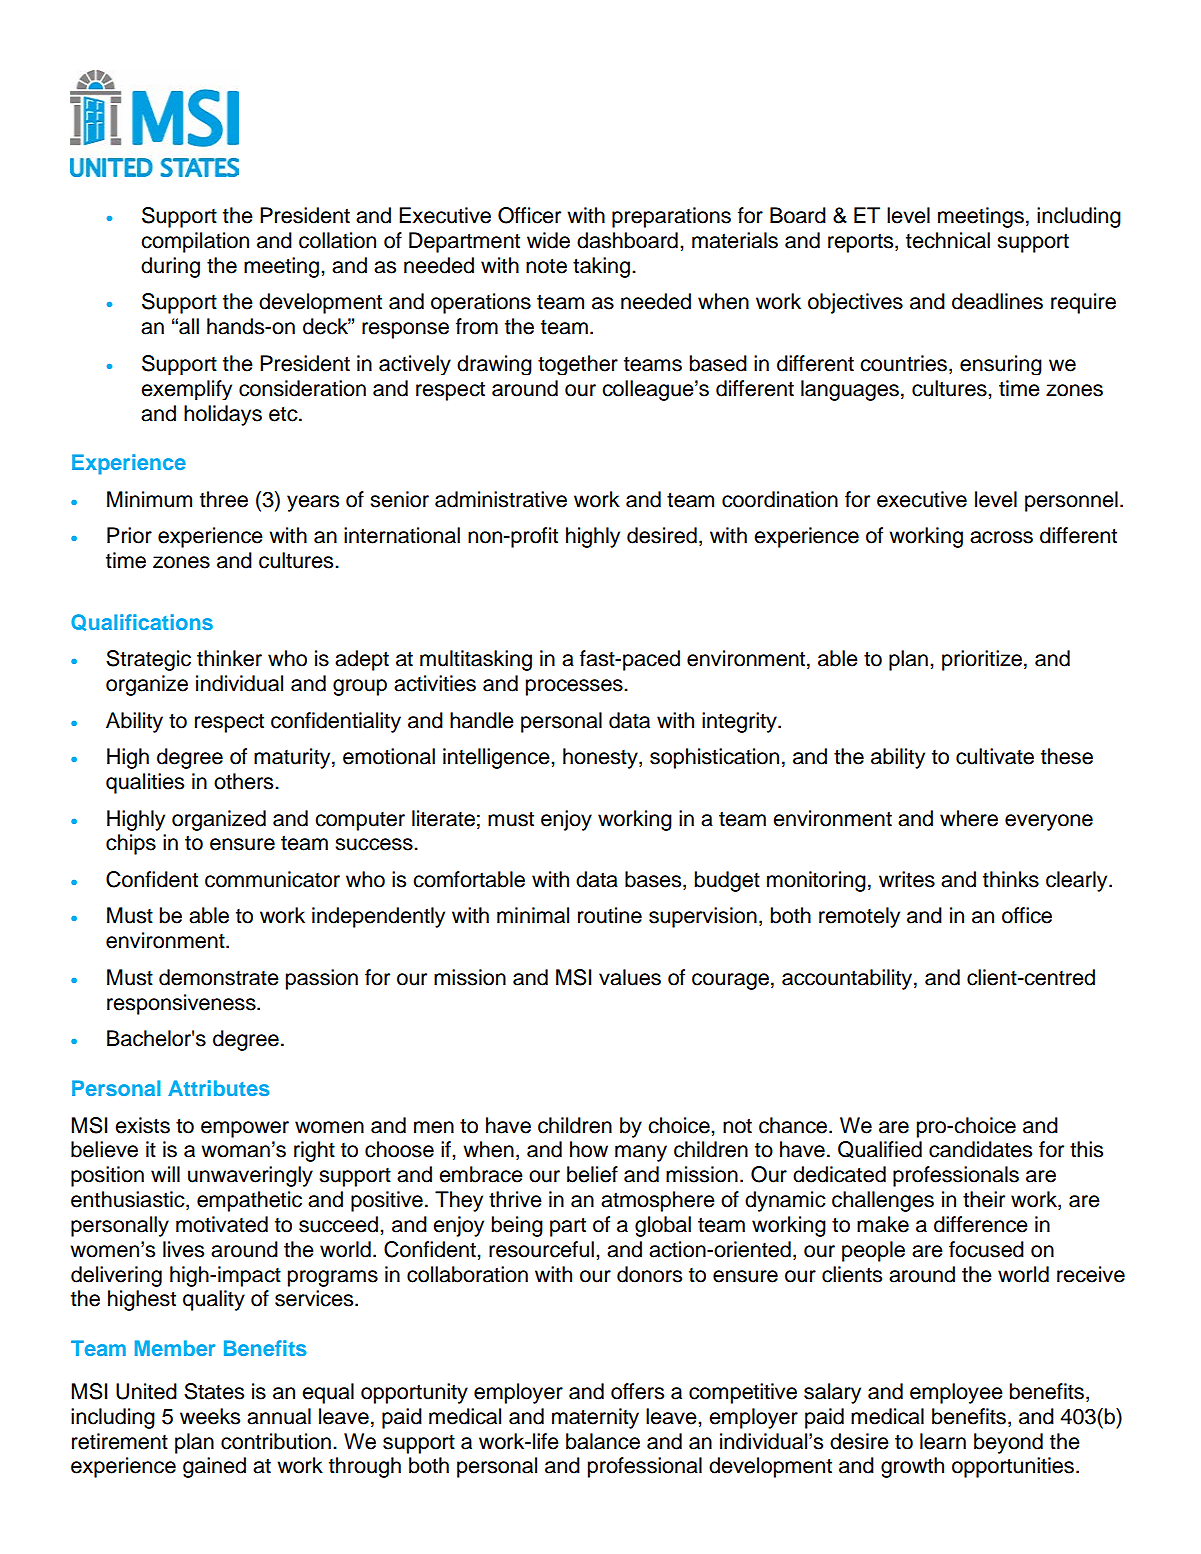  I want to click on compilation, so click(195, 242).
